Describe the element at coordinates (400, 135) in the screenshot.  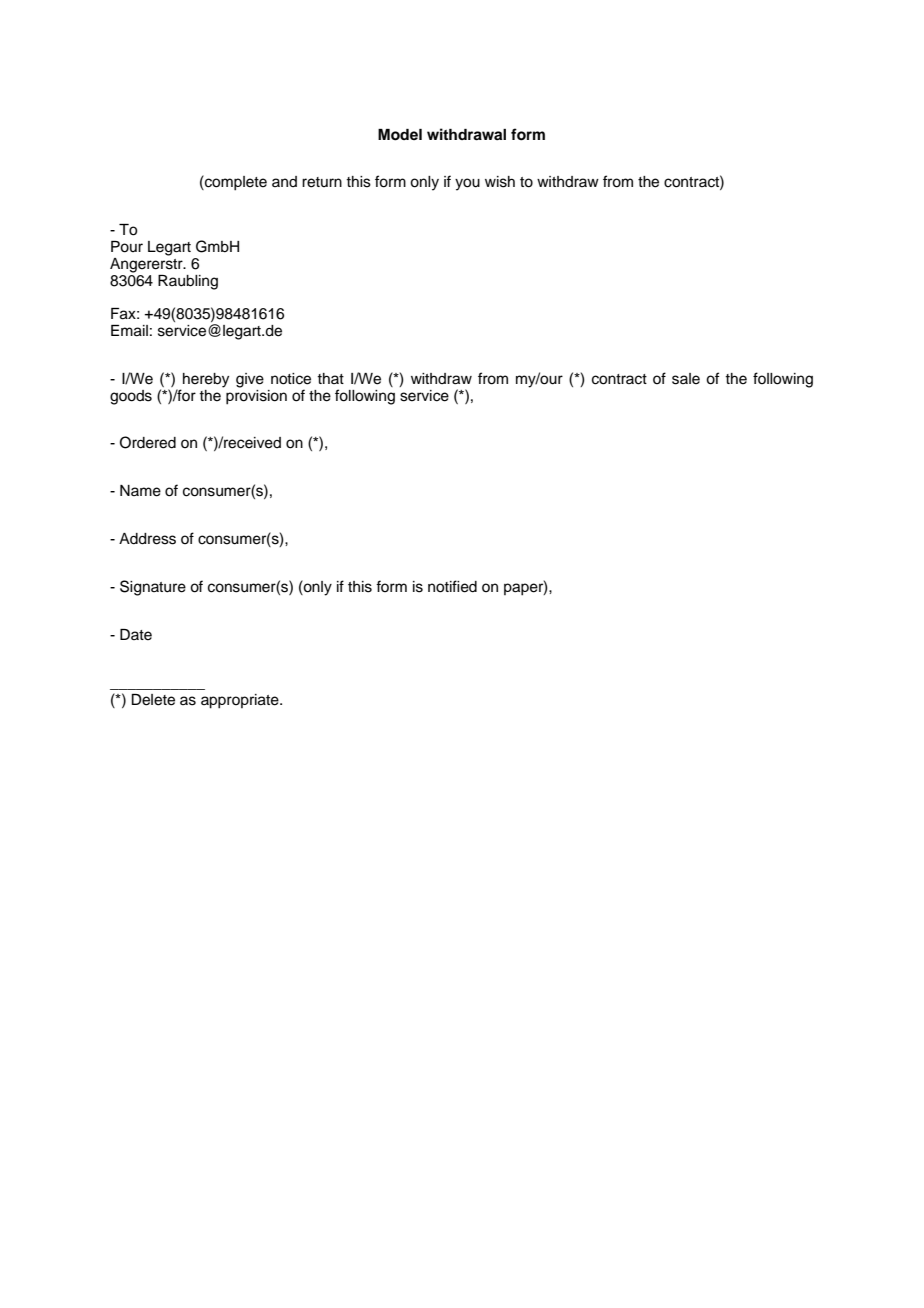
I see `Model` at that location.
